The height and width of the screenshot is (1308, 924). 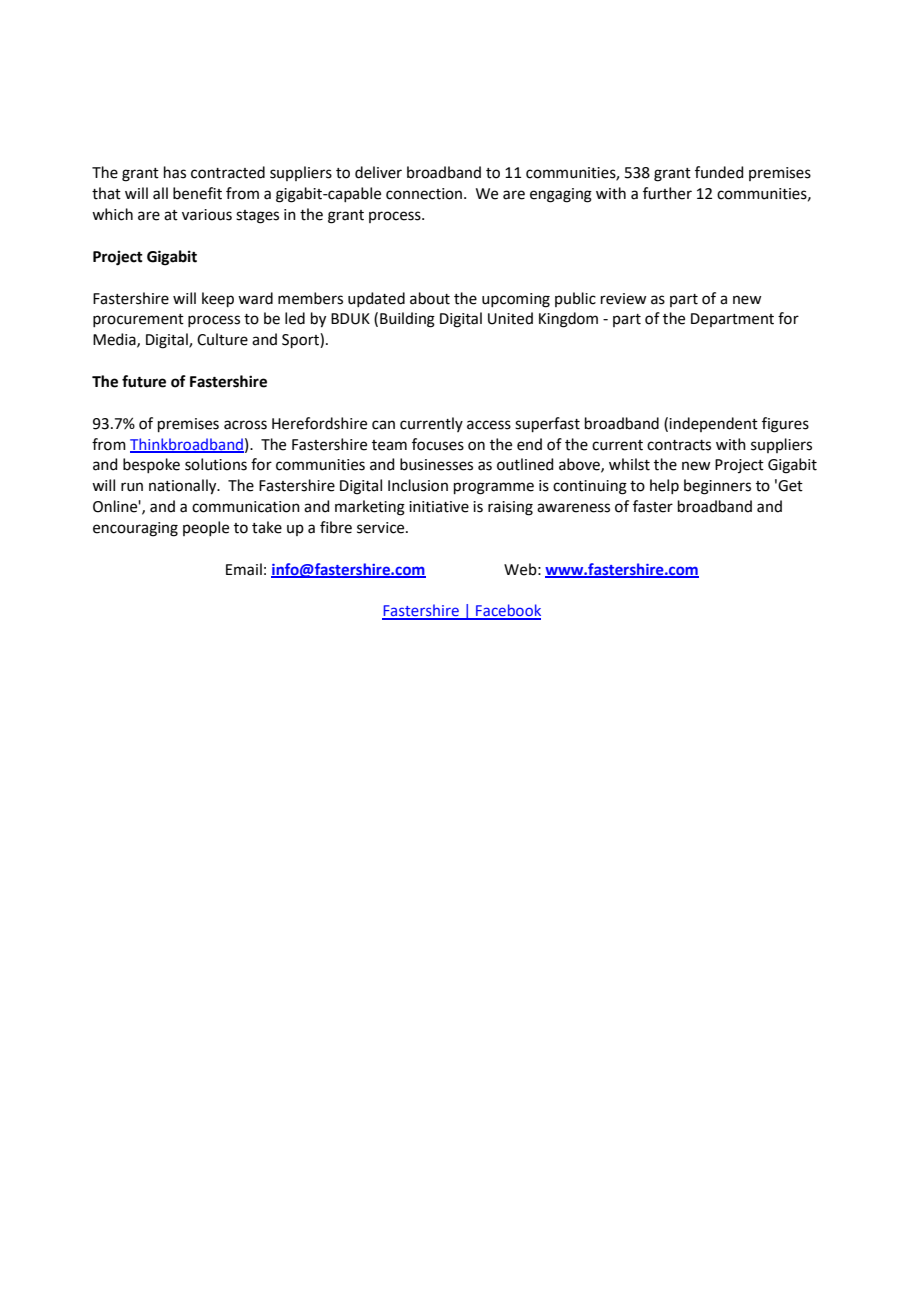 What do you see at coordinates (197, 193) in the screenshot?
I see `benefit` at bounding box center [197, 193].
